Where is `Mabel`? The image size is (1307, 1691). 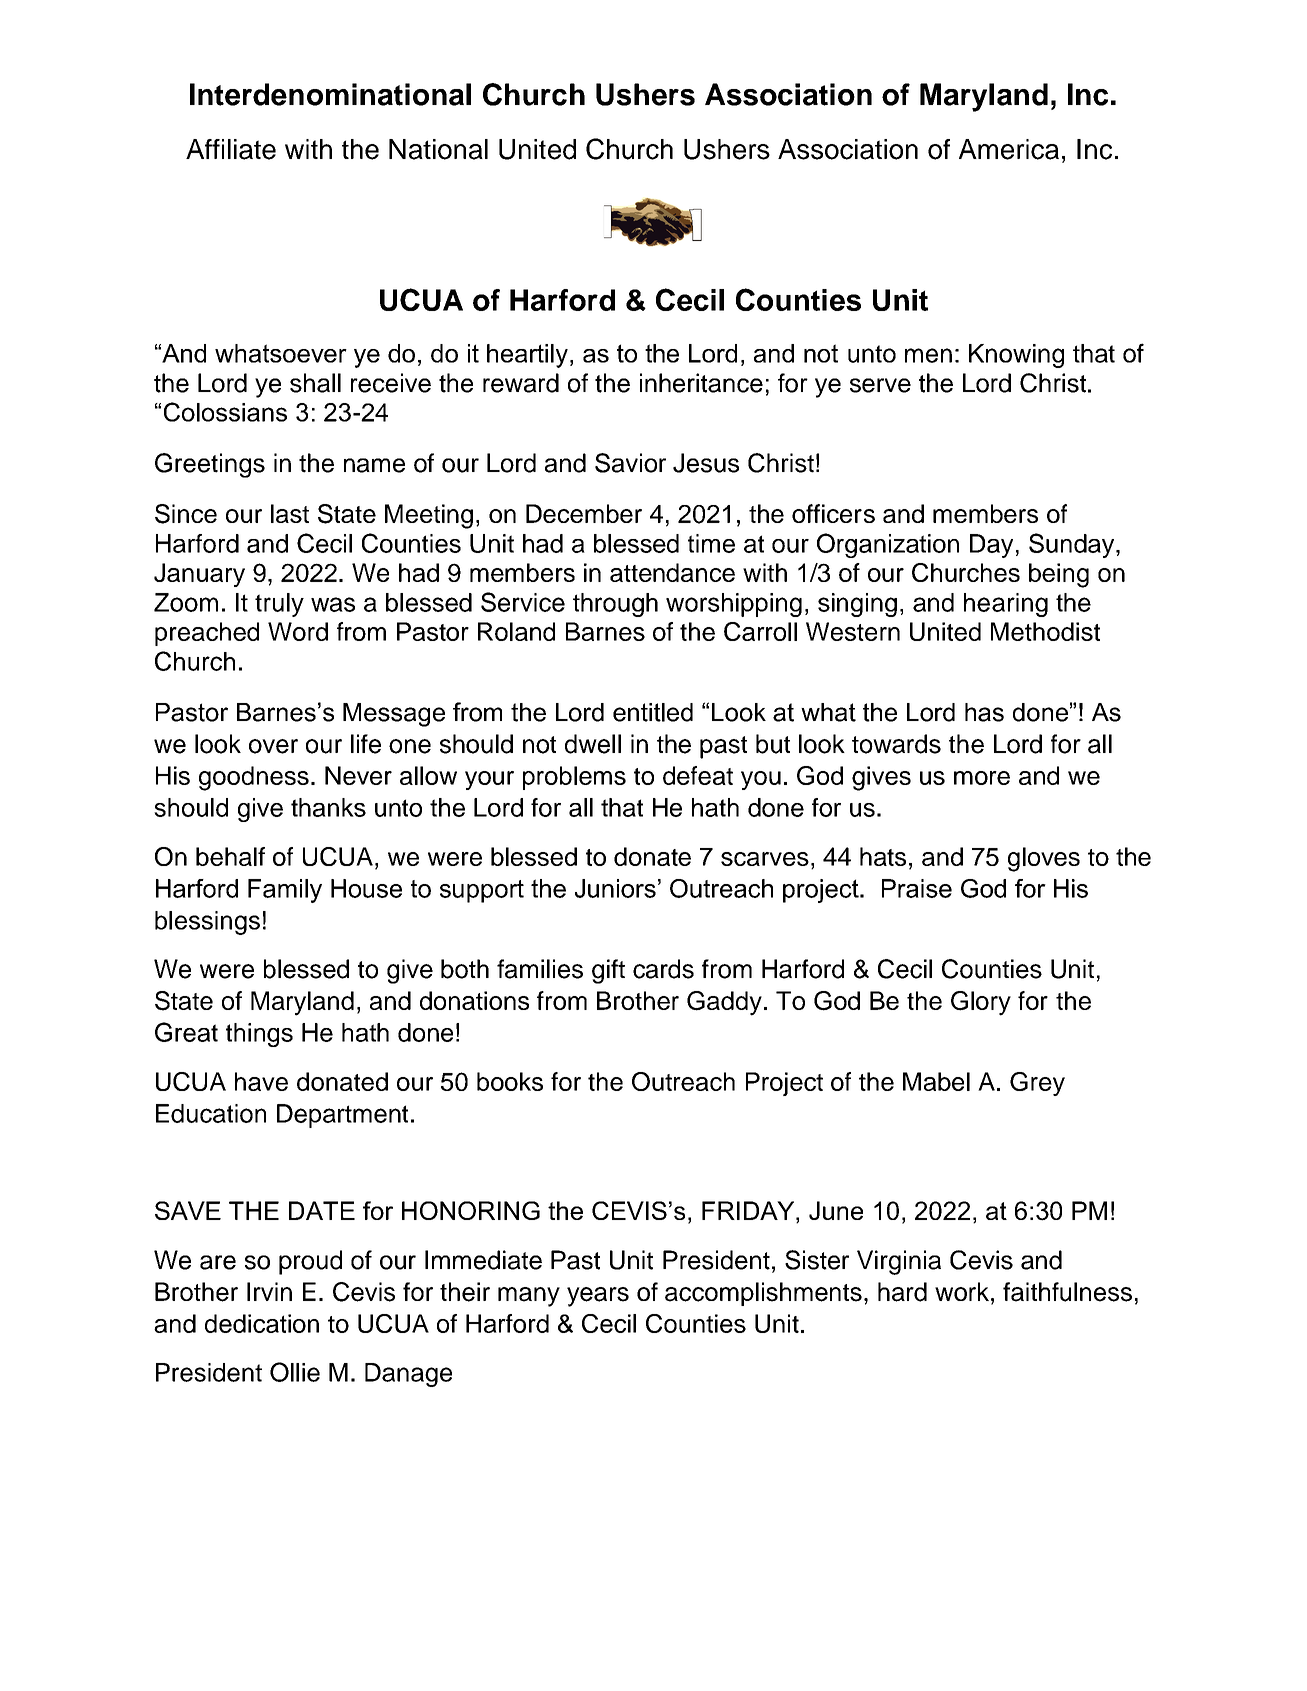
Mabel is located at coordinates (936, 1081).
